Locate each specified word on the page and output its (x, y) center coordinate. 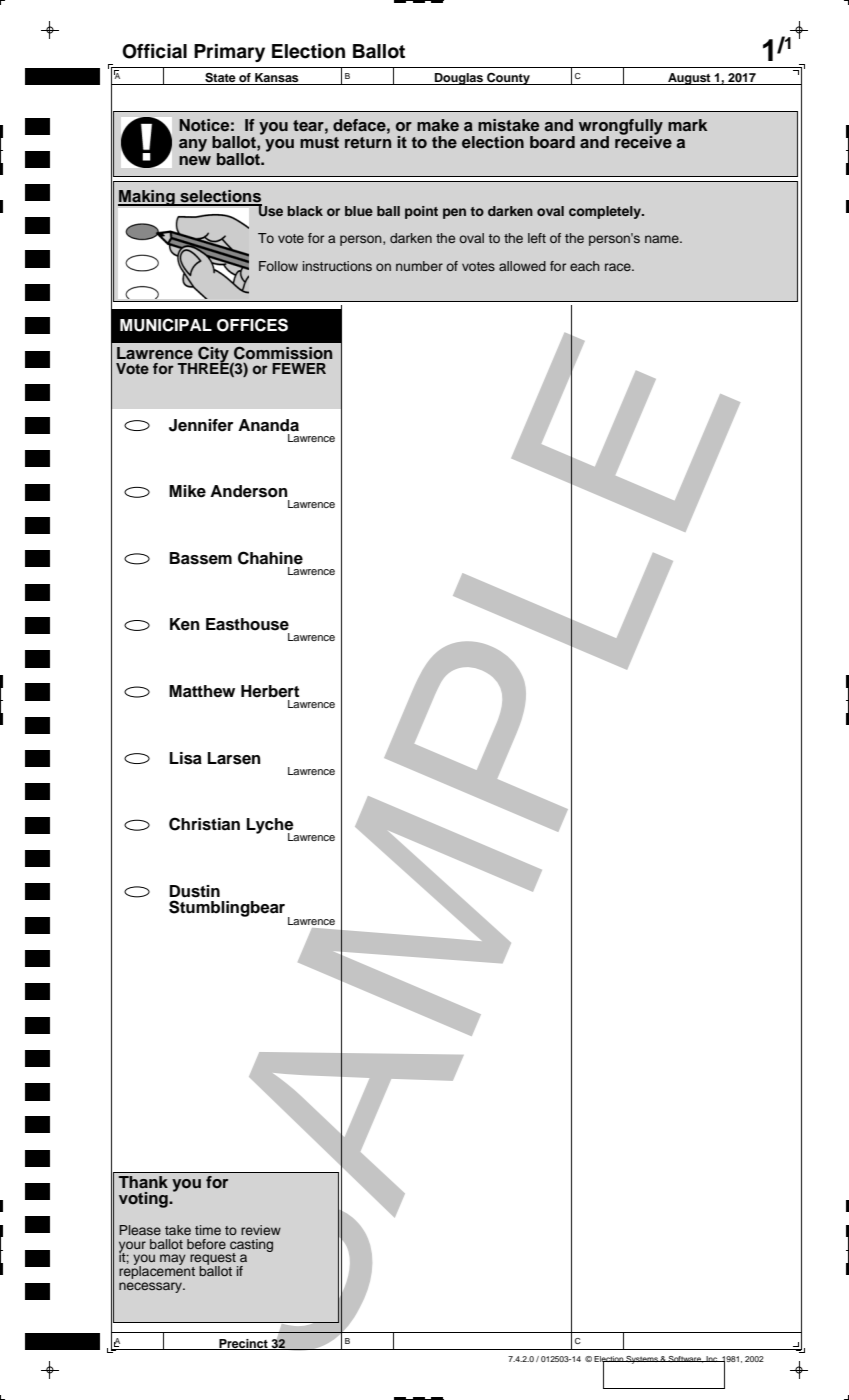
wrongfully (621, 128)
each (585, 266)
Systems (642, 1360)
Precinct (243, 1344)
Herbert (270, 691)
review (261, 1230)
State (220, 79)
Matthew (202, 691)
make (438, 125)
